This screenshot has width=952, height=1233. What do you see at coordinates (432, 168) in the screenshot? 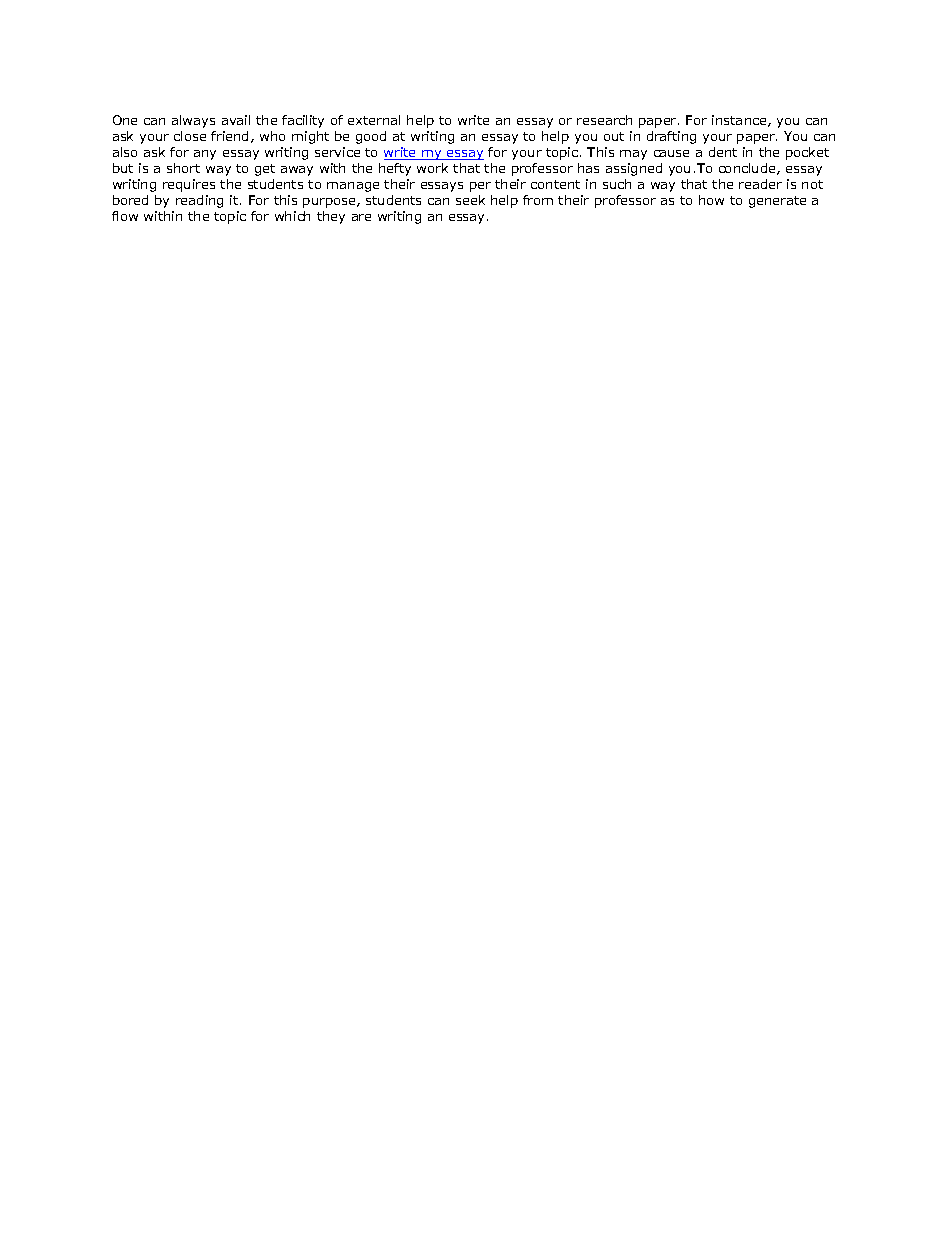
I see `work` at bounding box center [432, 168].
